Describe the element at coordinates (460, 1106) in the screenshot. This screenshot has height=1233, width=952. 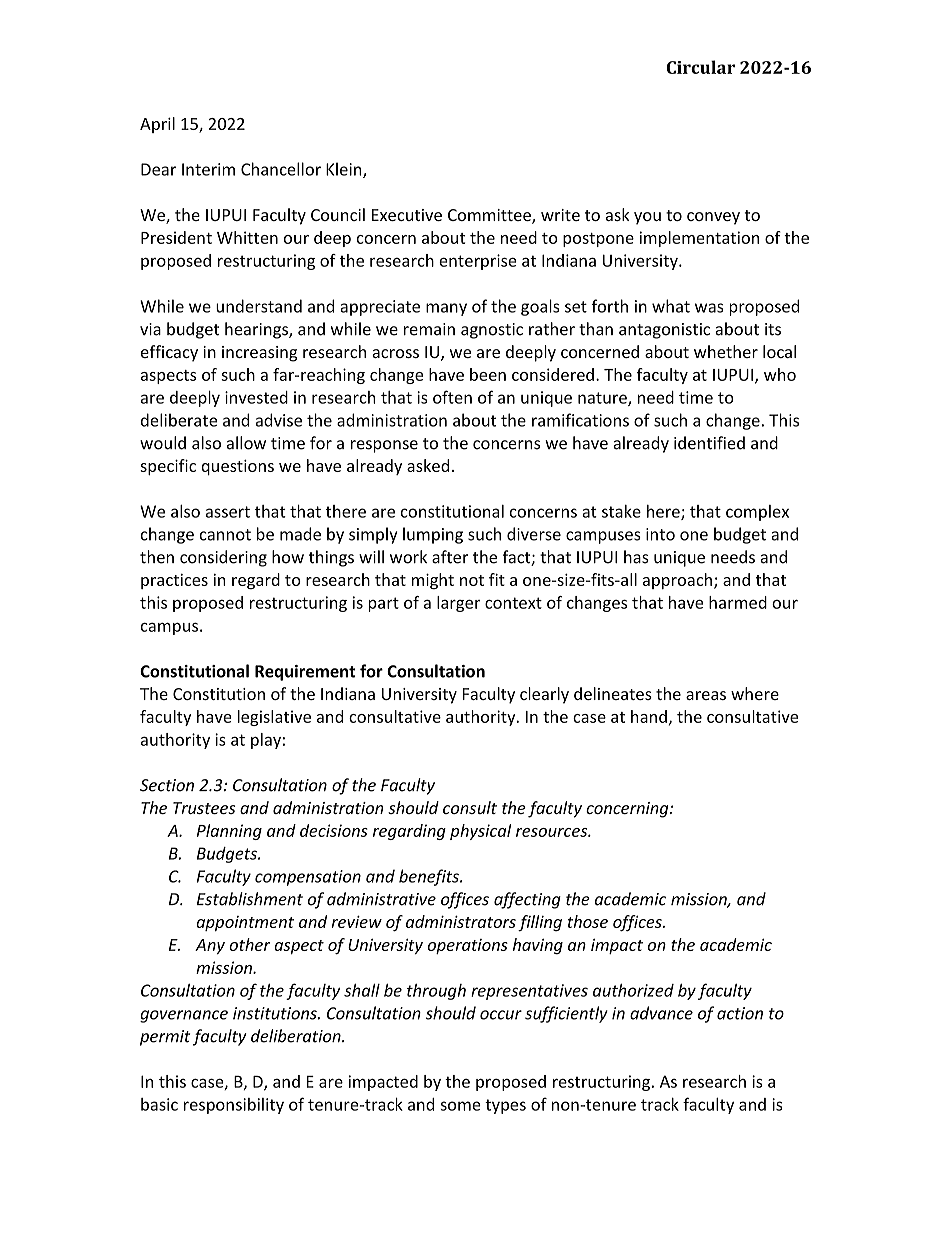
I see `some` at that location.
